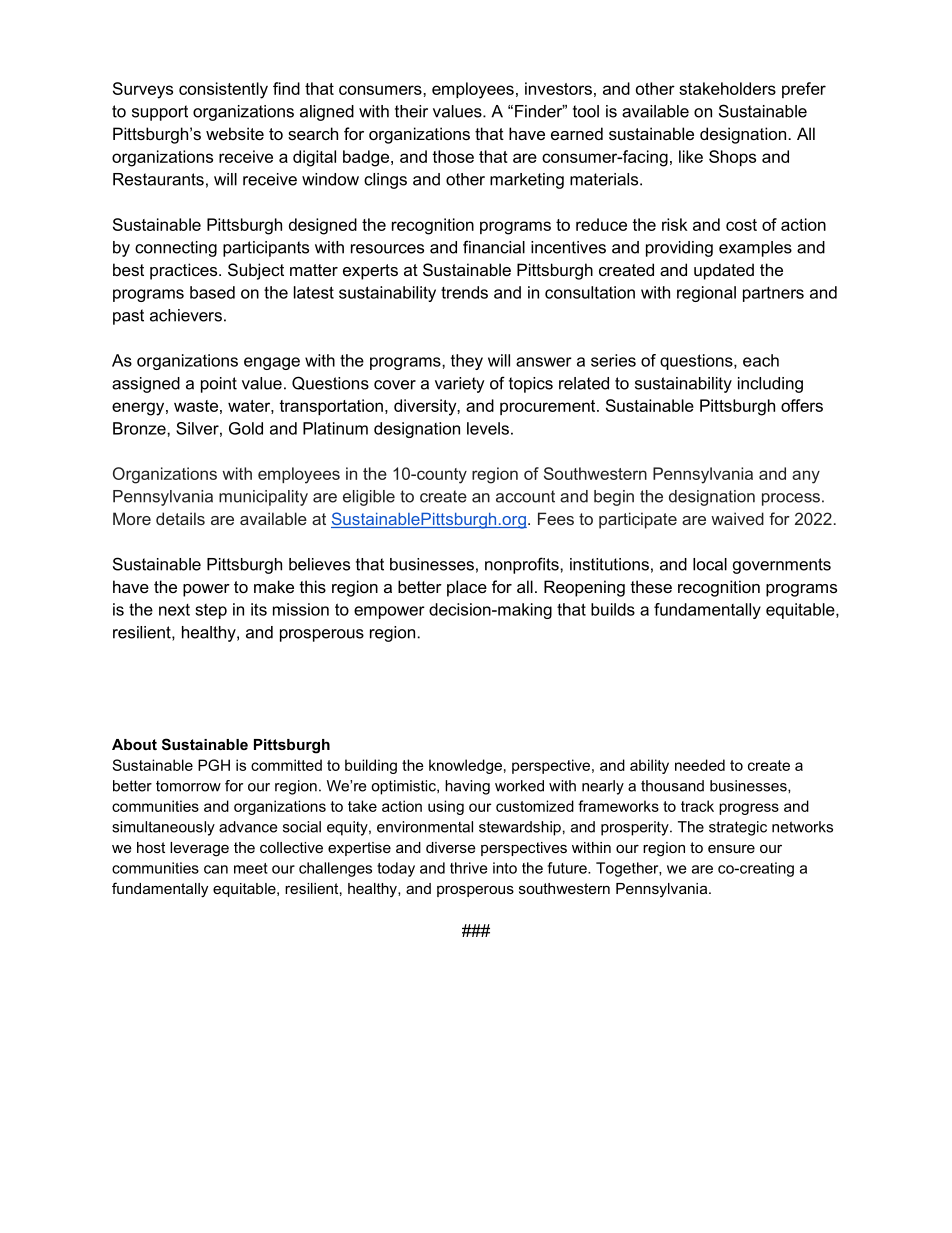  Describe the element at coordinates (134, 744) in the image. I see `About` at that location.
